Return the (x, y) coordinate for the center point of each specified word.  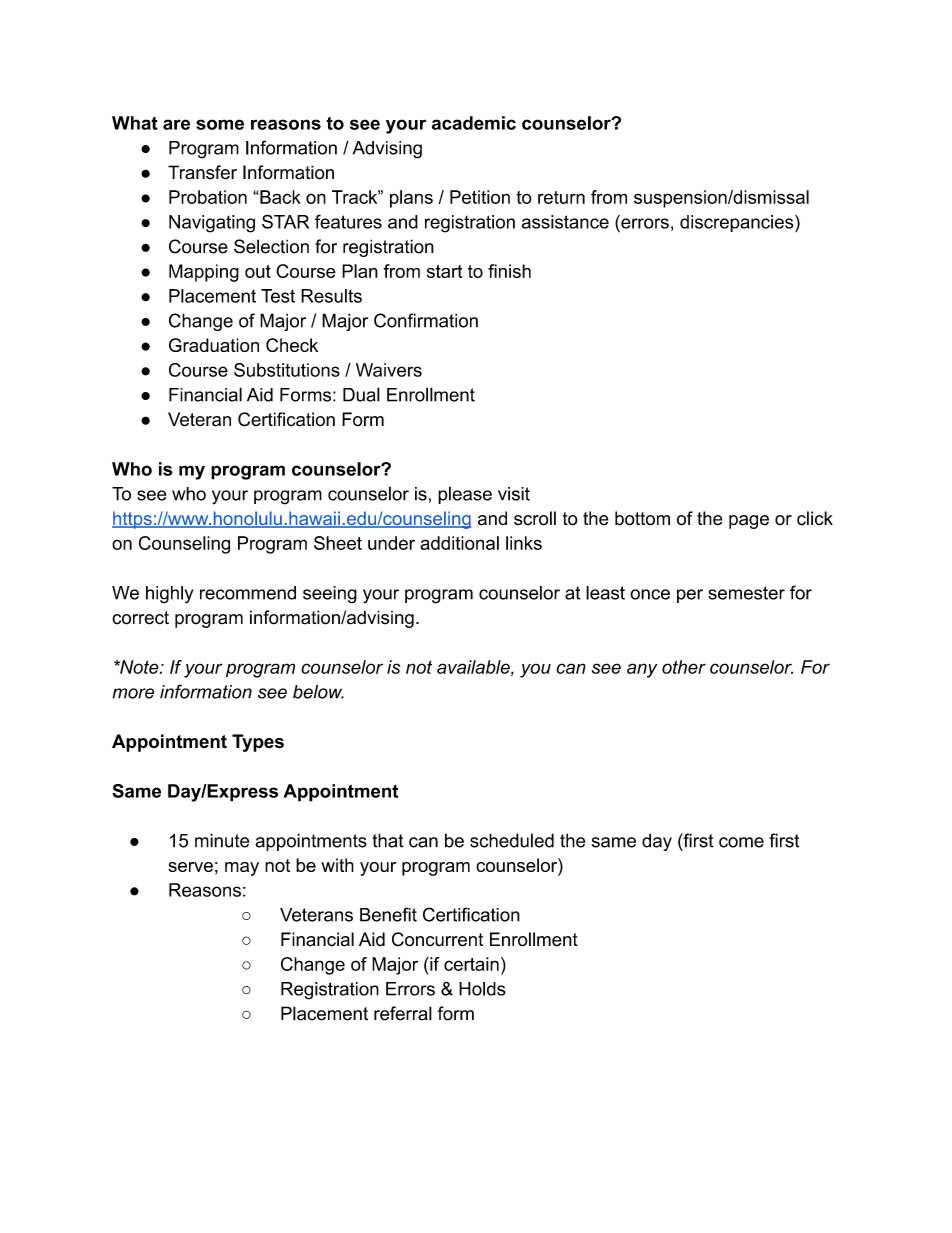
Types (258, 743)
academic (474, 123)
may (242, 869)
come (741, 842)
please (465, 495)
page (749, 522)
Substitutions (287, 370)
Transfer (202, 172)
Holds (482, 989)
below (318, 692)
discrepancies (738, 223)
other (684, 667)
